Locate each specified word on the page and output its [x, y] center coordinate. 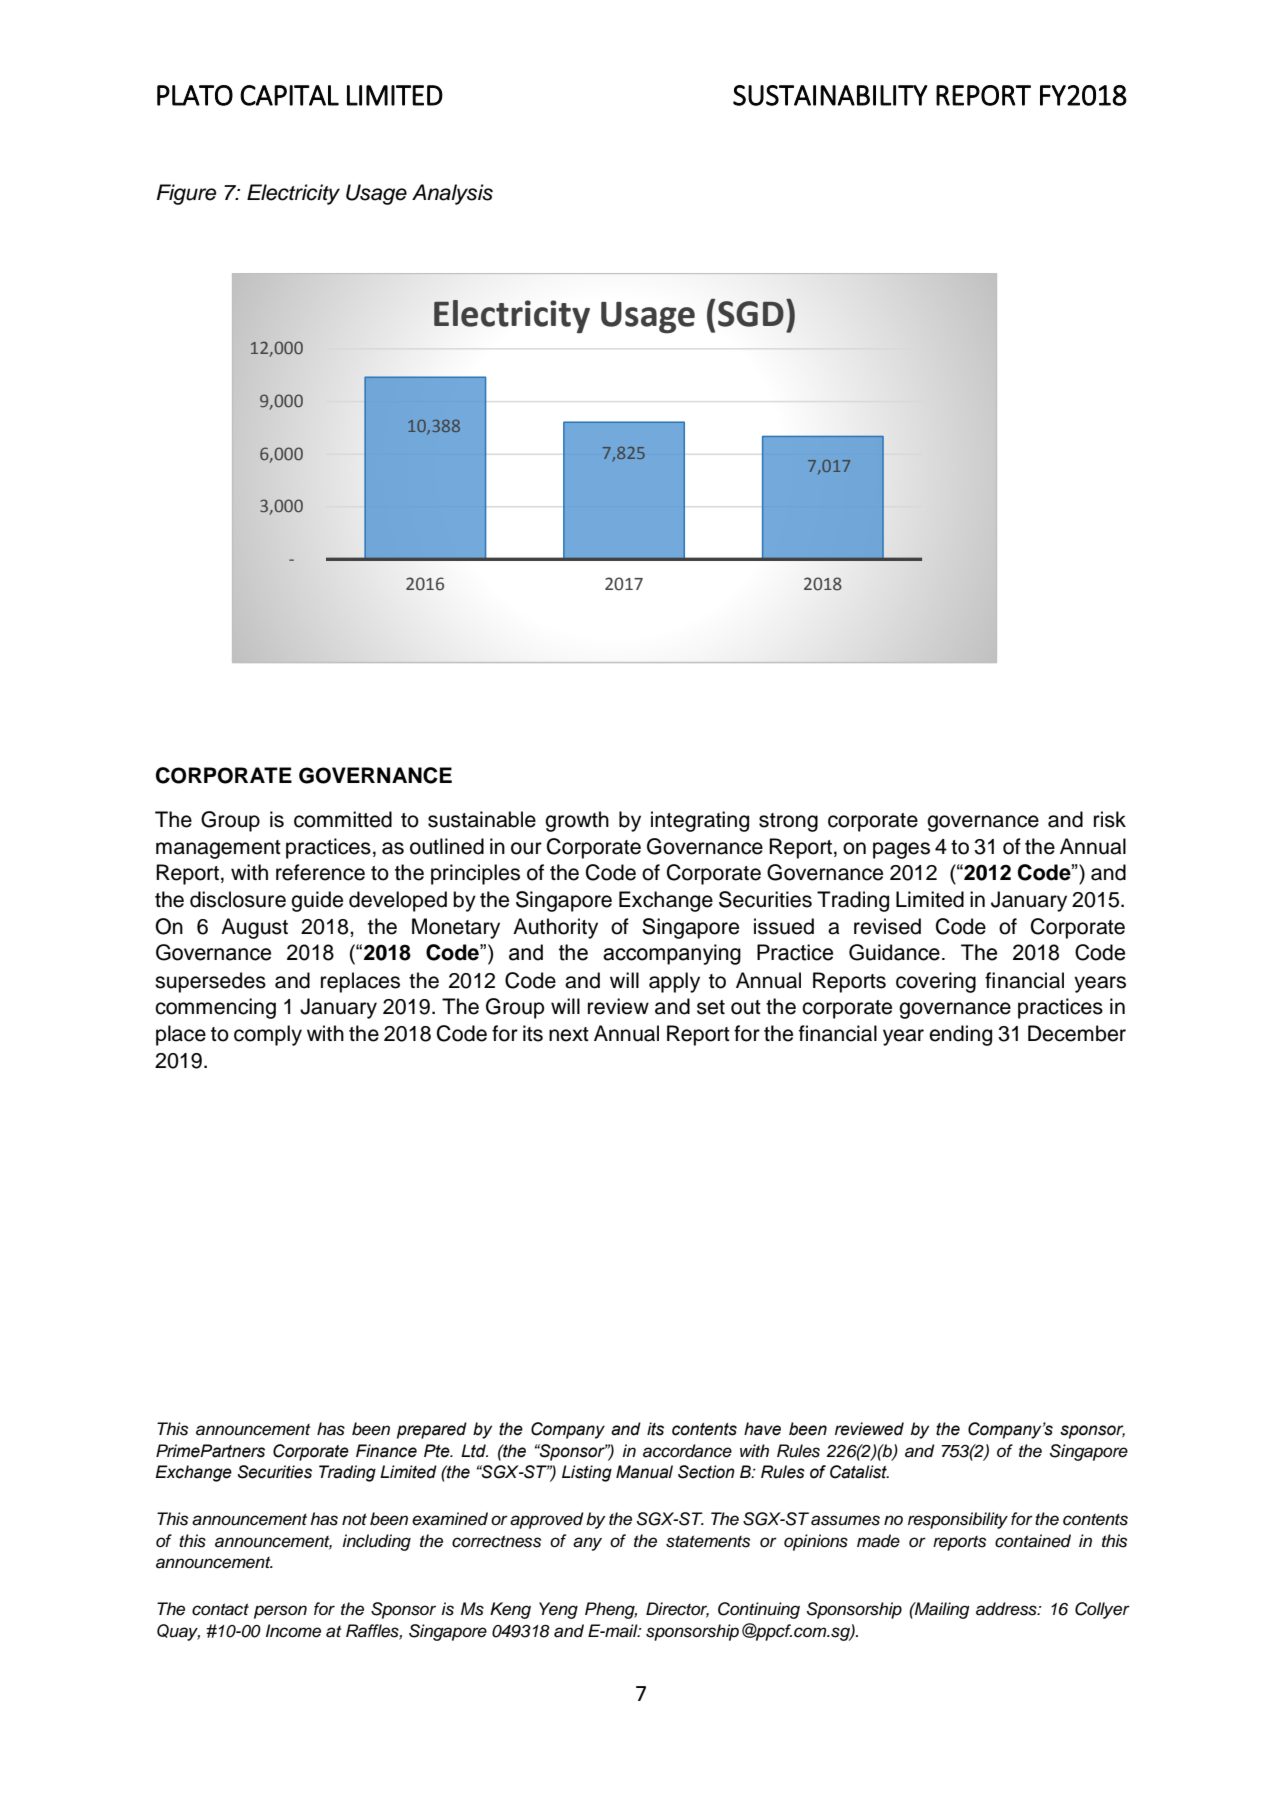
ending [960, 1035]
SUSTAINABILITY [830, 95]
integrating [700, 821]
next [569, 1034]
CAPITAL [289, 95]
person [280, 1612]
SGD [751, 314]
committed [343, 819]
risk [1110, 819]
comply [268, 1035]
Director [677, 1610]
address [1007, 1609]
